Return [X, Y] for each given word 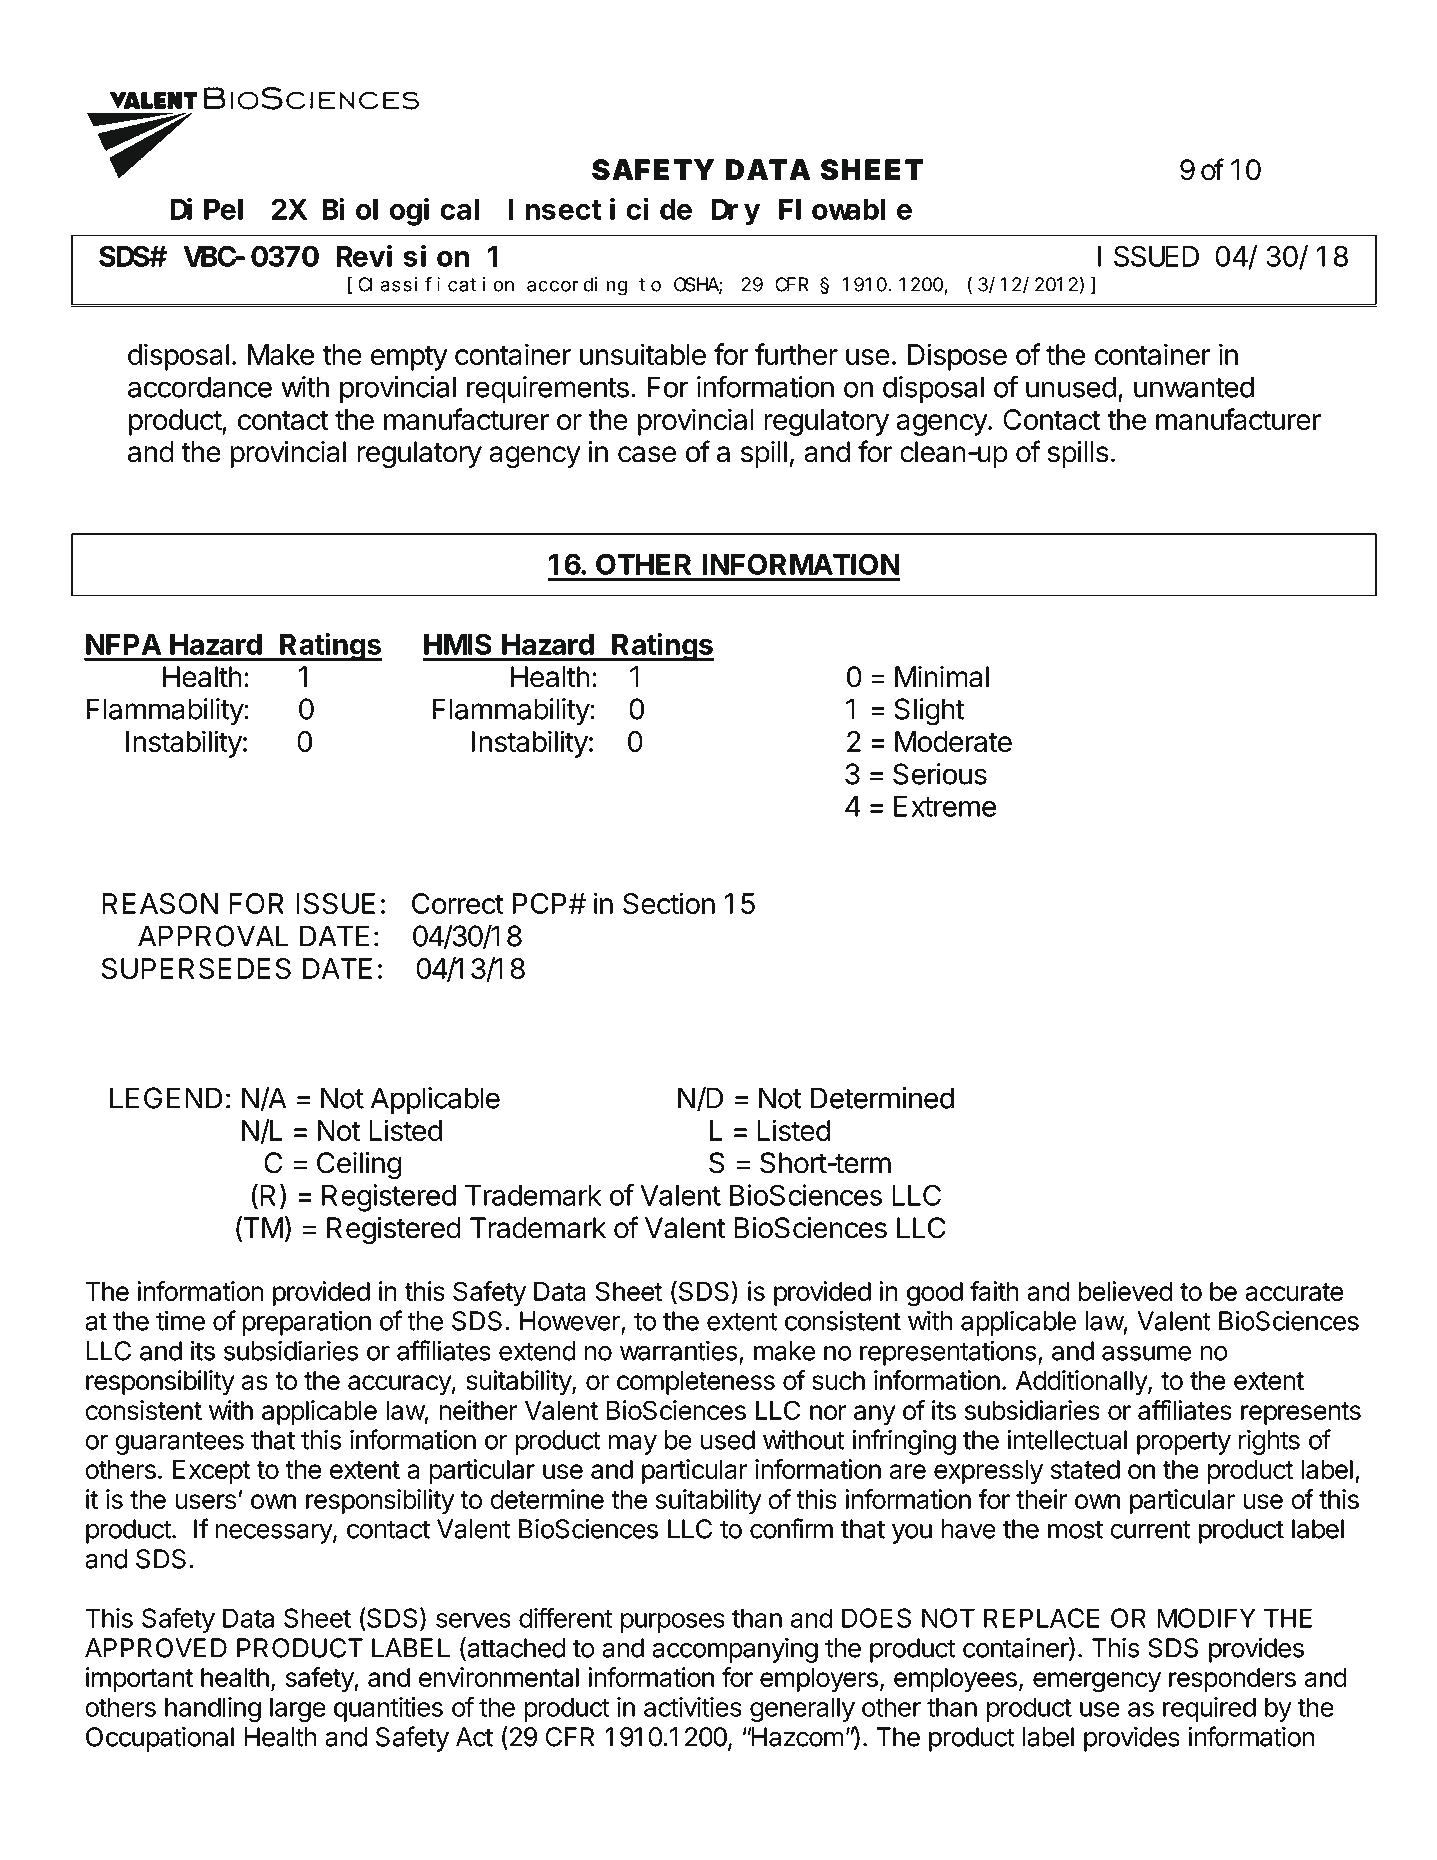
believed [1125, 1291]
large [298, 1709]
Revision [402, 256]
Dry [735, 213]
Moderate [953, 741]
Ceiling [359, 1165]
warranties [678, 1350]
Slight [929, 712]
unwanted [1194, 387]
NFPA [123, 644]
